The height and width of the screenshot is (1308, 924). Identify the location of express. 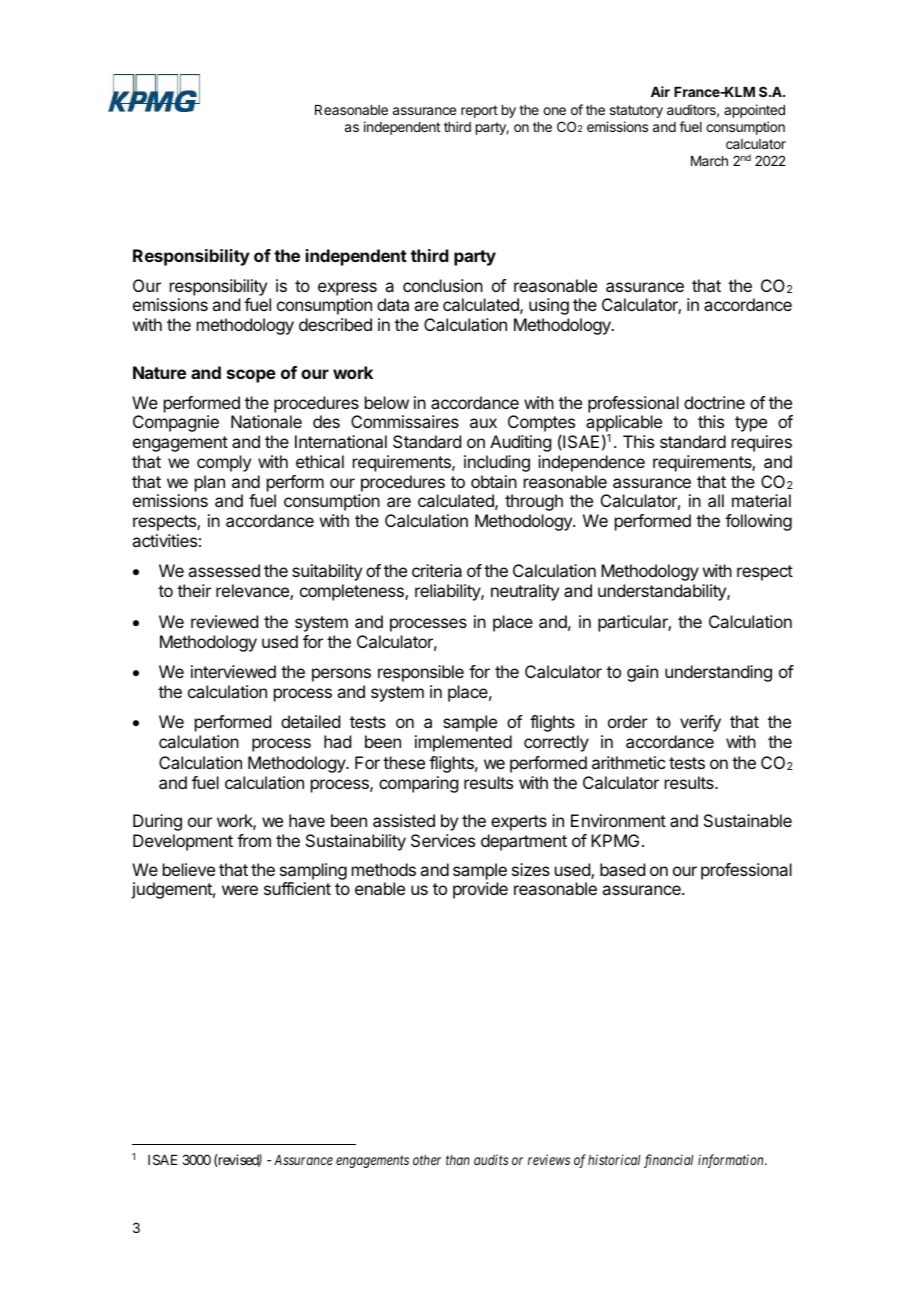
(347, 289).
